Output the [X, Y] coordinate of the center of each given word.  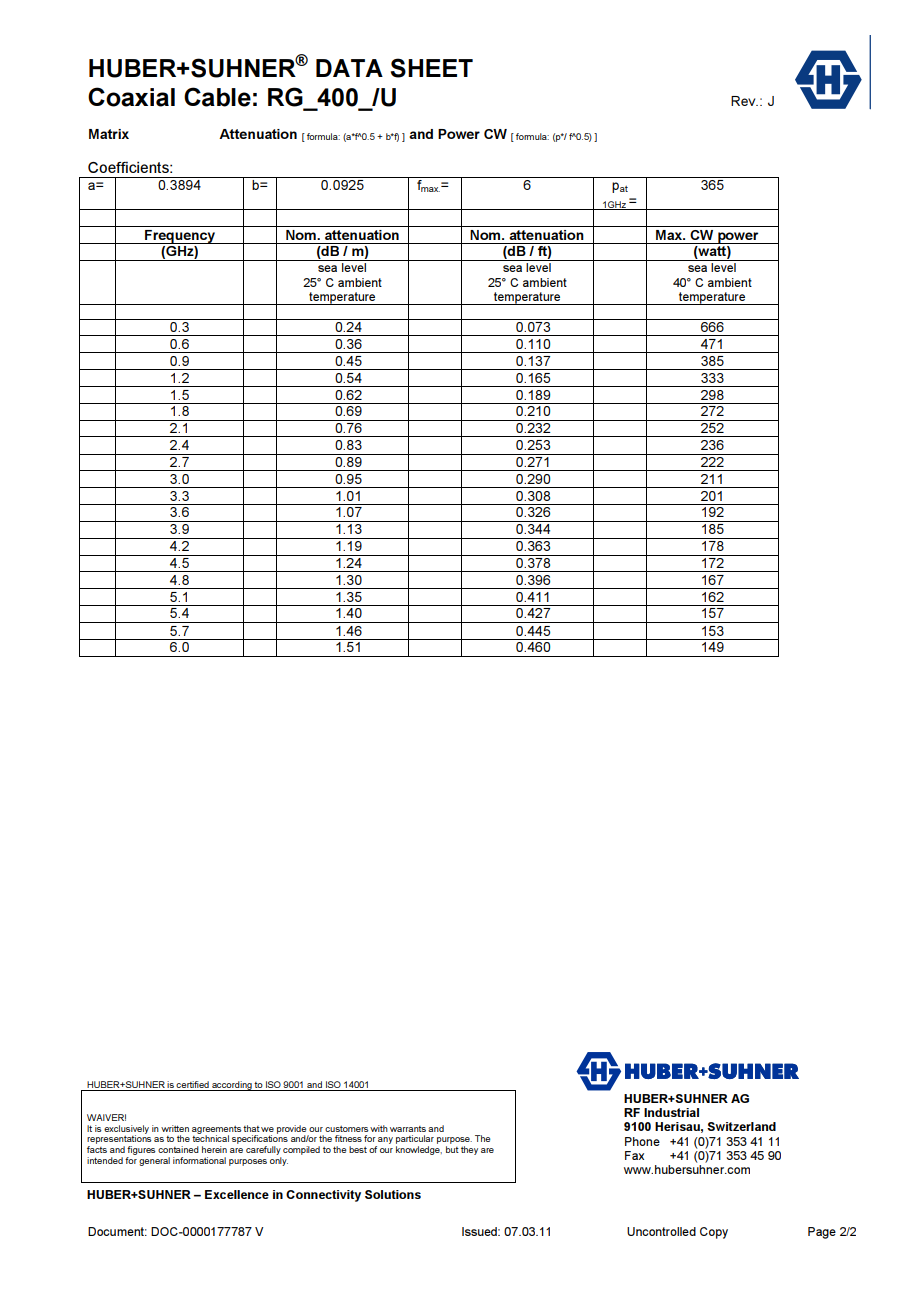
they [469, 1150]
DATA [349, 68]
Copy [714, 1233]
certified [193, 1086]
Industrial [671, 1112]
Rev [744, 101]
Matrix [109, 134]
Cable [217, 97]
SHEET [432, 68]
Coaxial [131, 97]
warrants [408, 1129]
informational [199, 1160]
